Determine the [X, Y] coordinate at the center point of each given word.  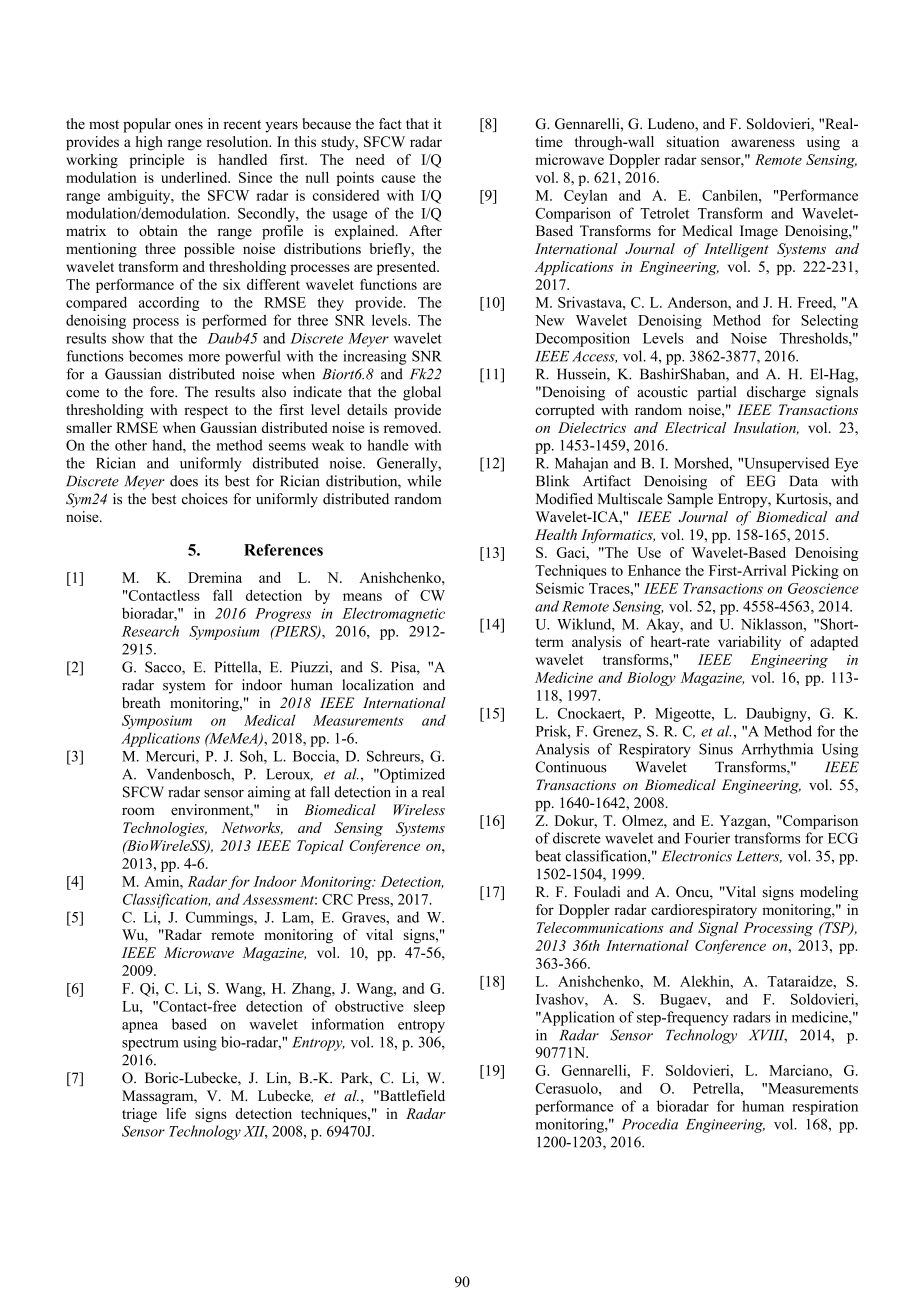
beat [548, 856]
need [370, 159]
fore [163, 392]
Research [150, 631]
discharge [776, 393]
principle [157, 161]
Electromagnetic [393, 615]
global [422, 393]
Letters [759, 857]
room [138, 811]
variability [749, 643]
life [176, 1113]
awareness [763, 143]
